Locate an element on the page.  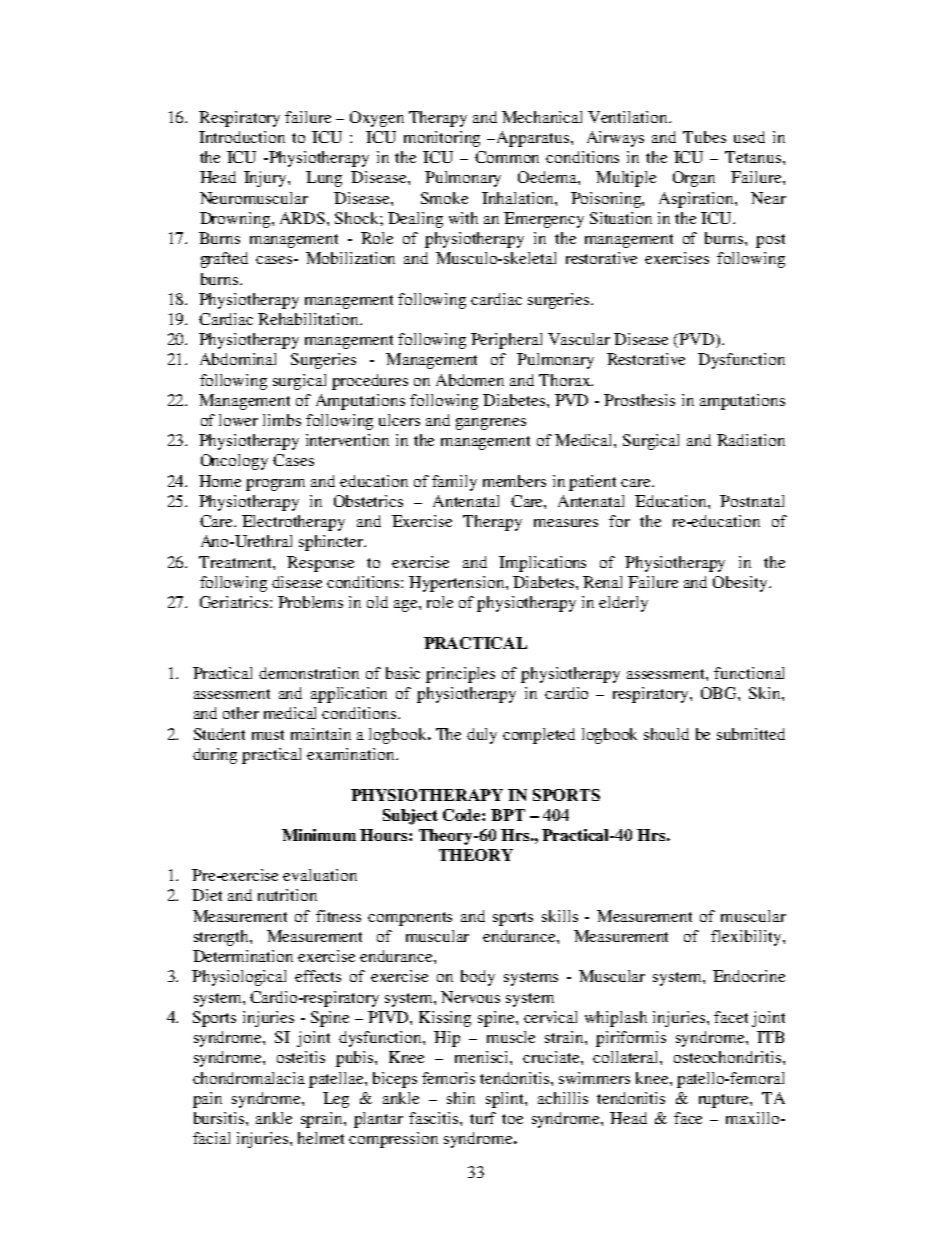
bursitis is located at coordinates (220, 1118).
